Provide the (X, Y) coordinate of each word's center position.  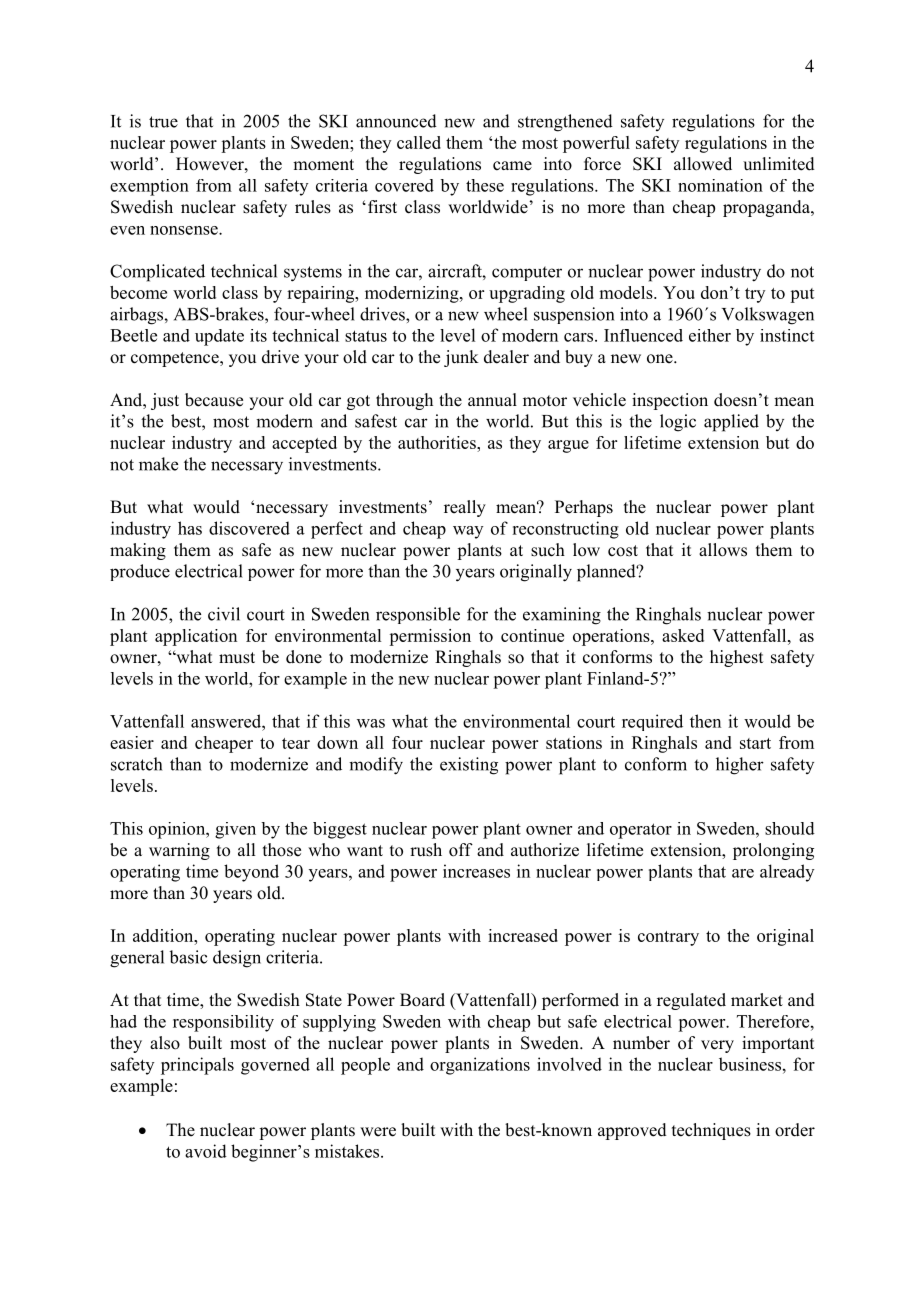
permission (430, 637)
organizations (480, 1066)
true (163, 122)
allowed (703, 164)
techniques (711, 1131)
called (419, 142)
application (196, 637)
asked (683, 635)
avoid (206, 1151)
